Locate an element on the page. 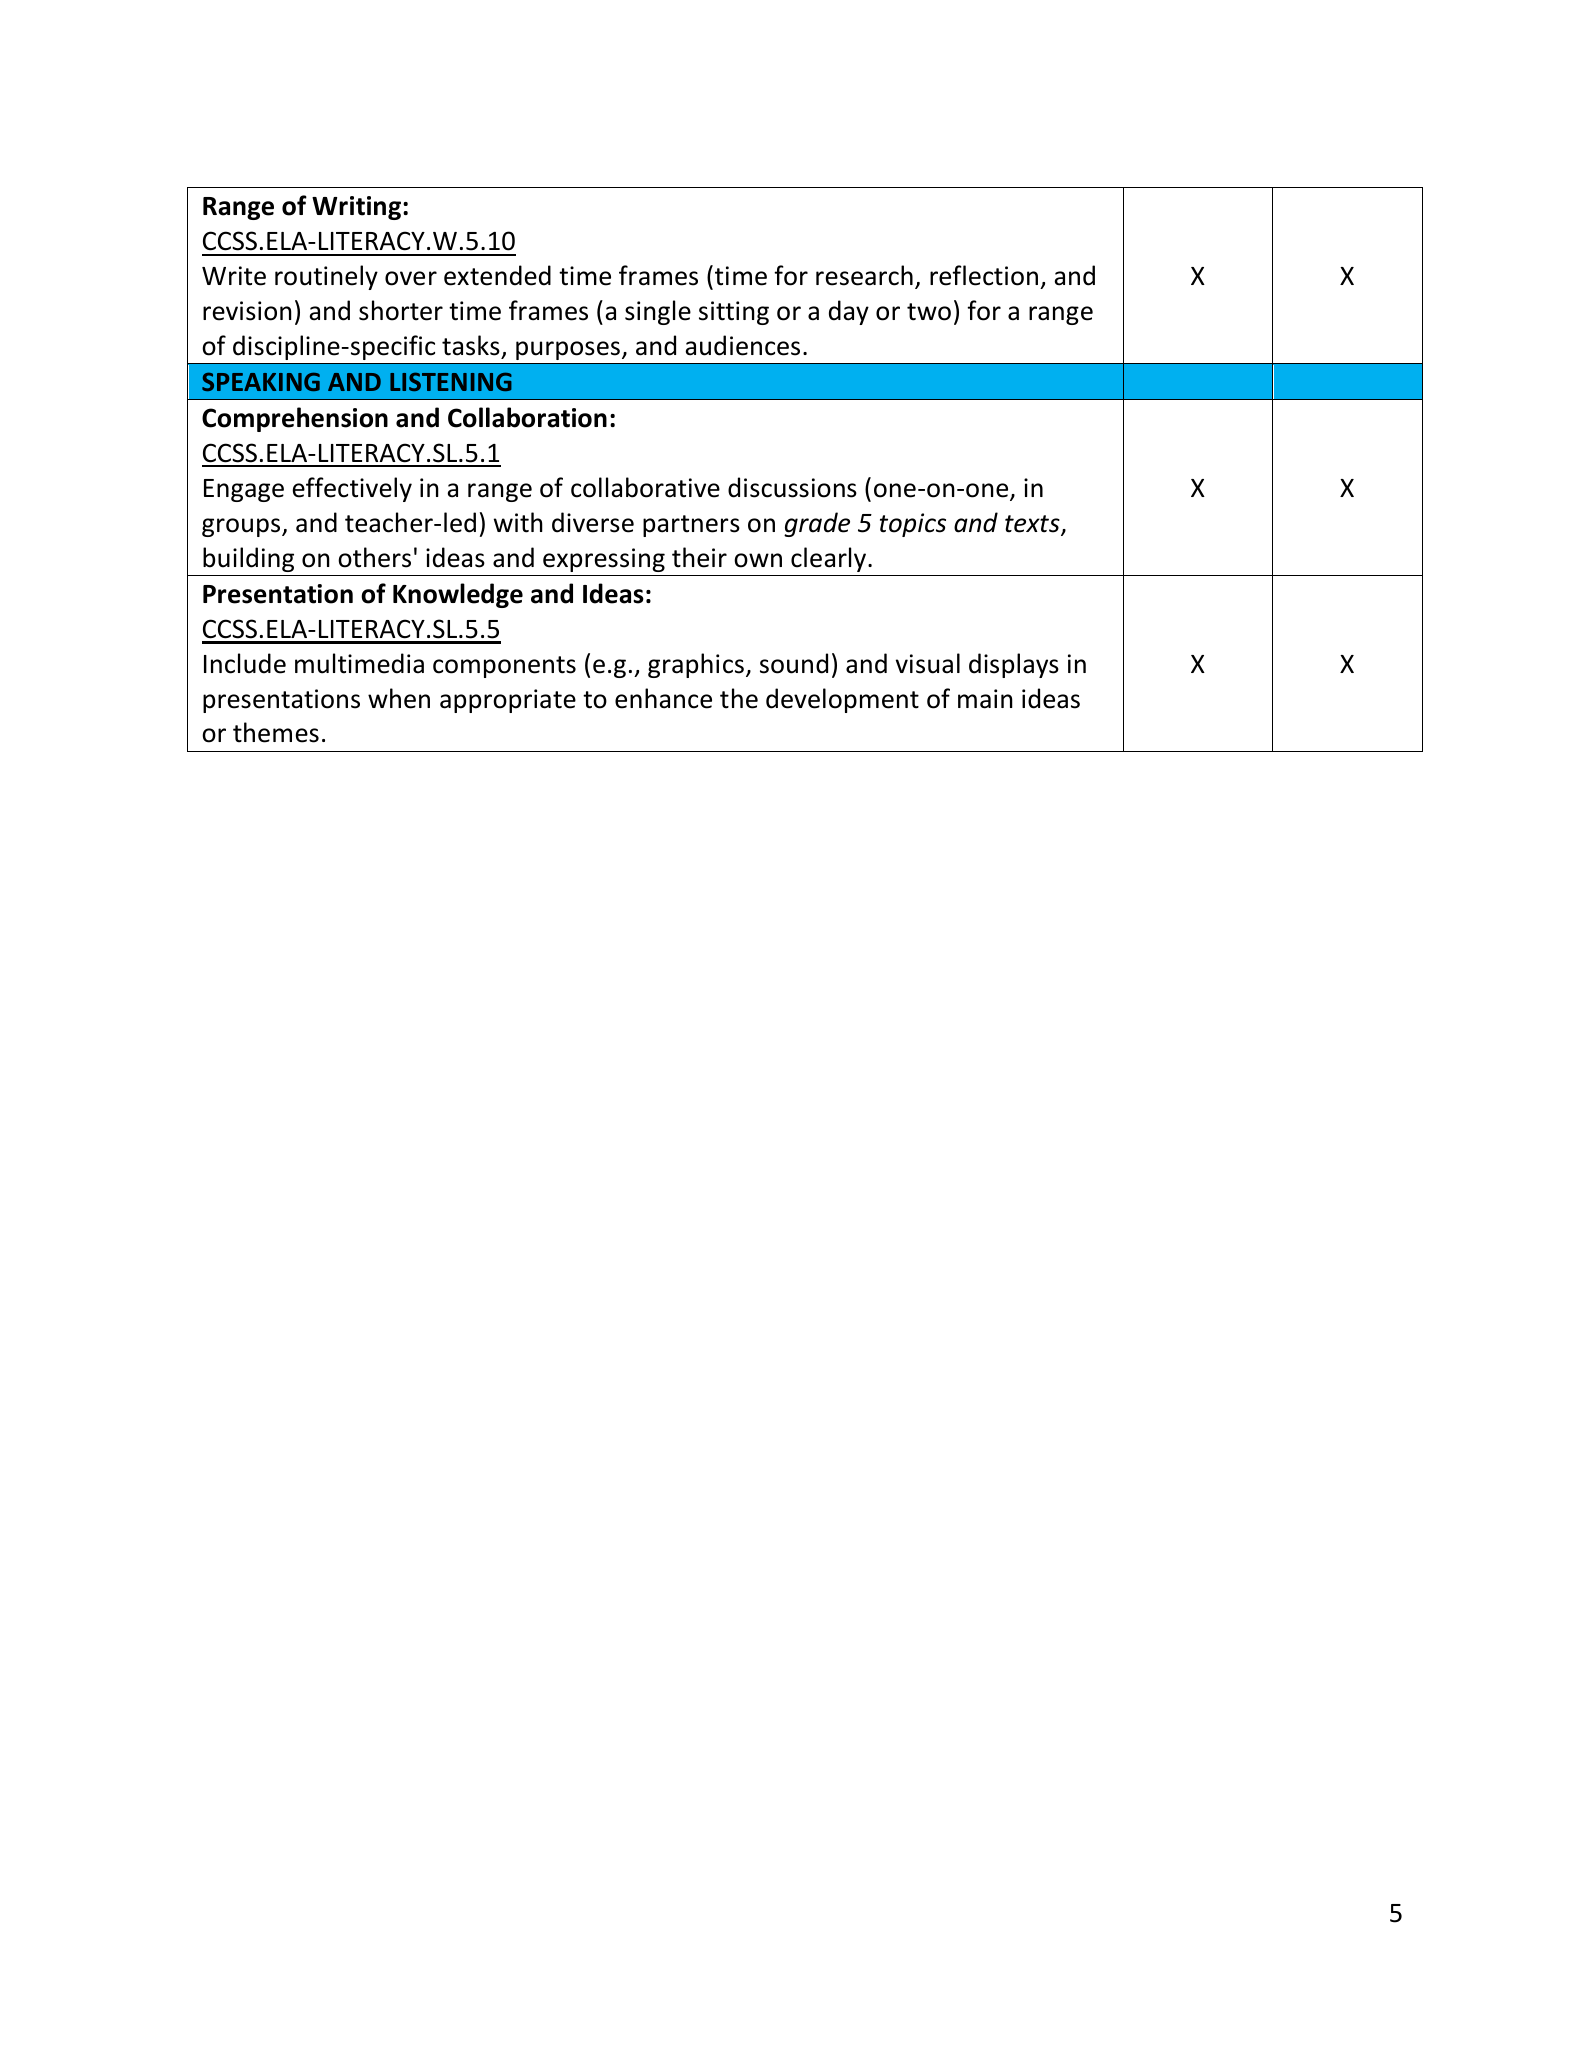 This page has height=2058, width=1590. extended is located at coordinates (497, 275).
